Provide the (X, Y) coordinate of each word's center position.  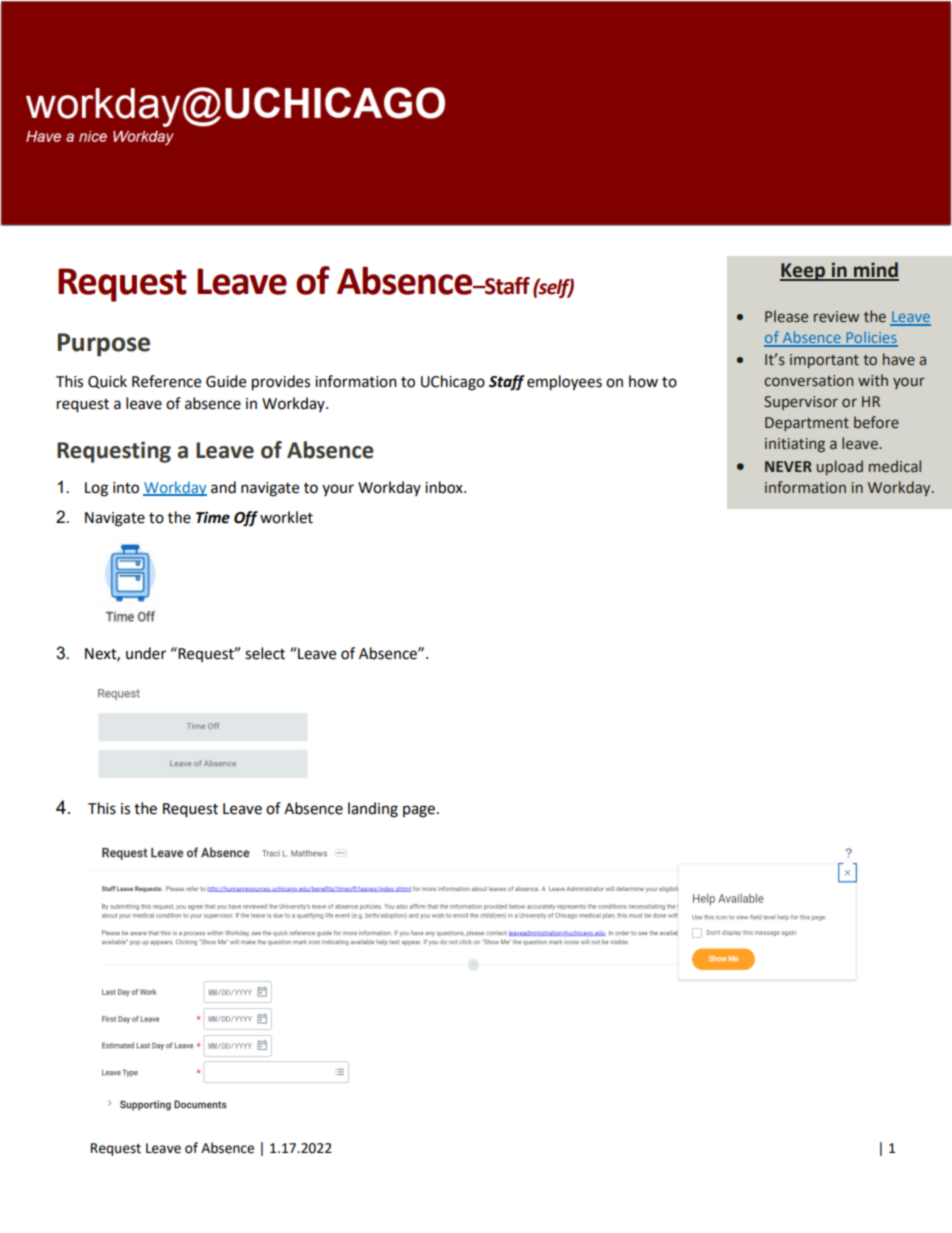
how (643, 381)
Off (246, 519)
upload (840, 467)
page (419, 811)
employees (564, 383)
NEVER (788, 466)
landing (373, 810)
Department (807, 424)
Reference (166, 381)
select (265, 653)
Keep (804, 272)
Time (213, 517)
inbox (445, 487)
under (146, 653)
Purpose (104, 345)
